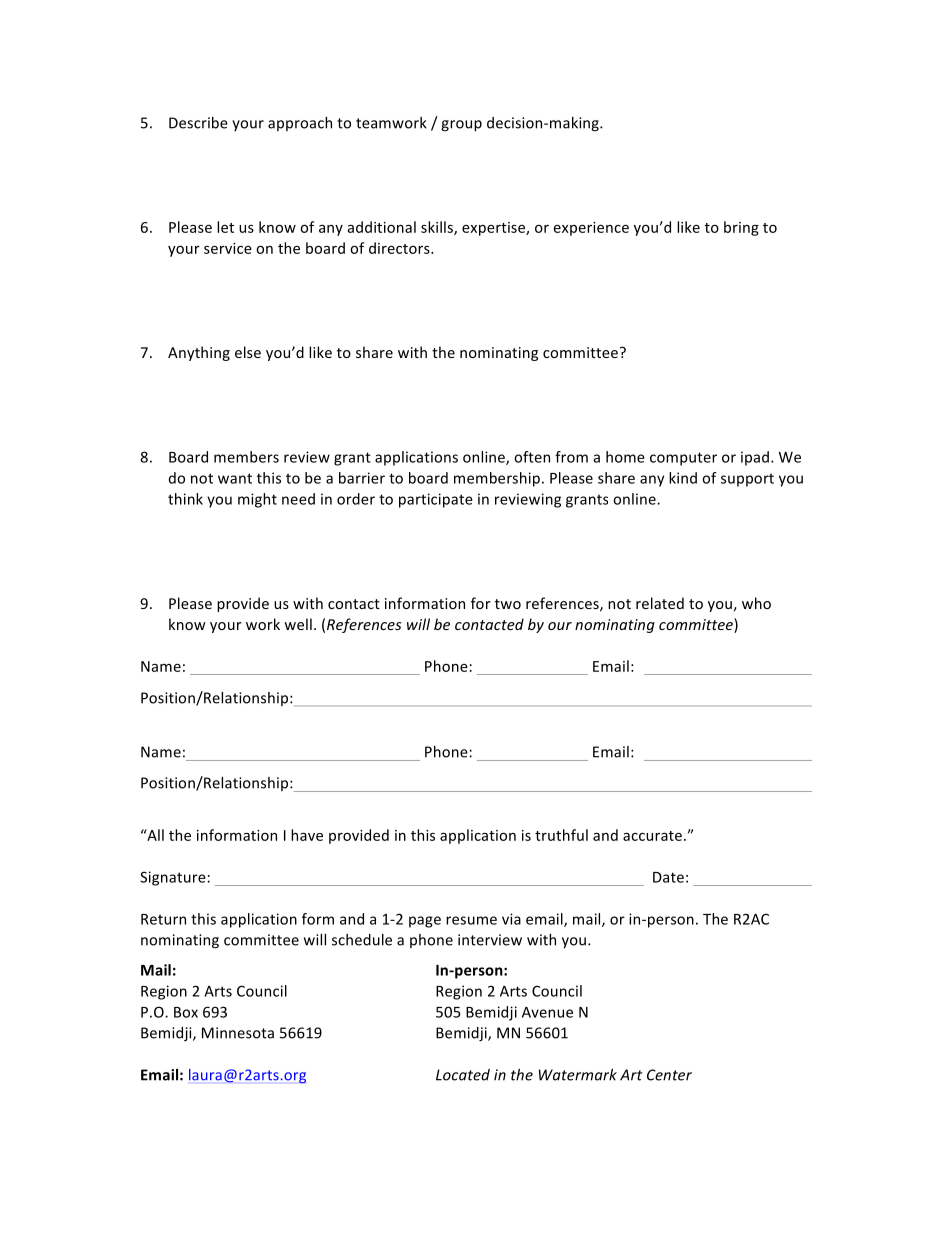  Describe the element at coordinates (248, 352) in the screenshot. I see `else` at that location.
